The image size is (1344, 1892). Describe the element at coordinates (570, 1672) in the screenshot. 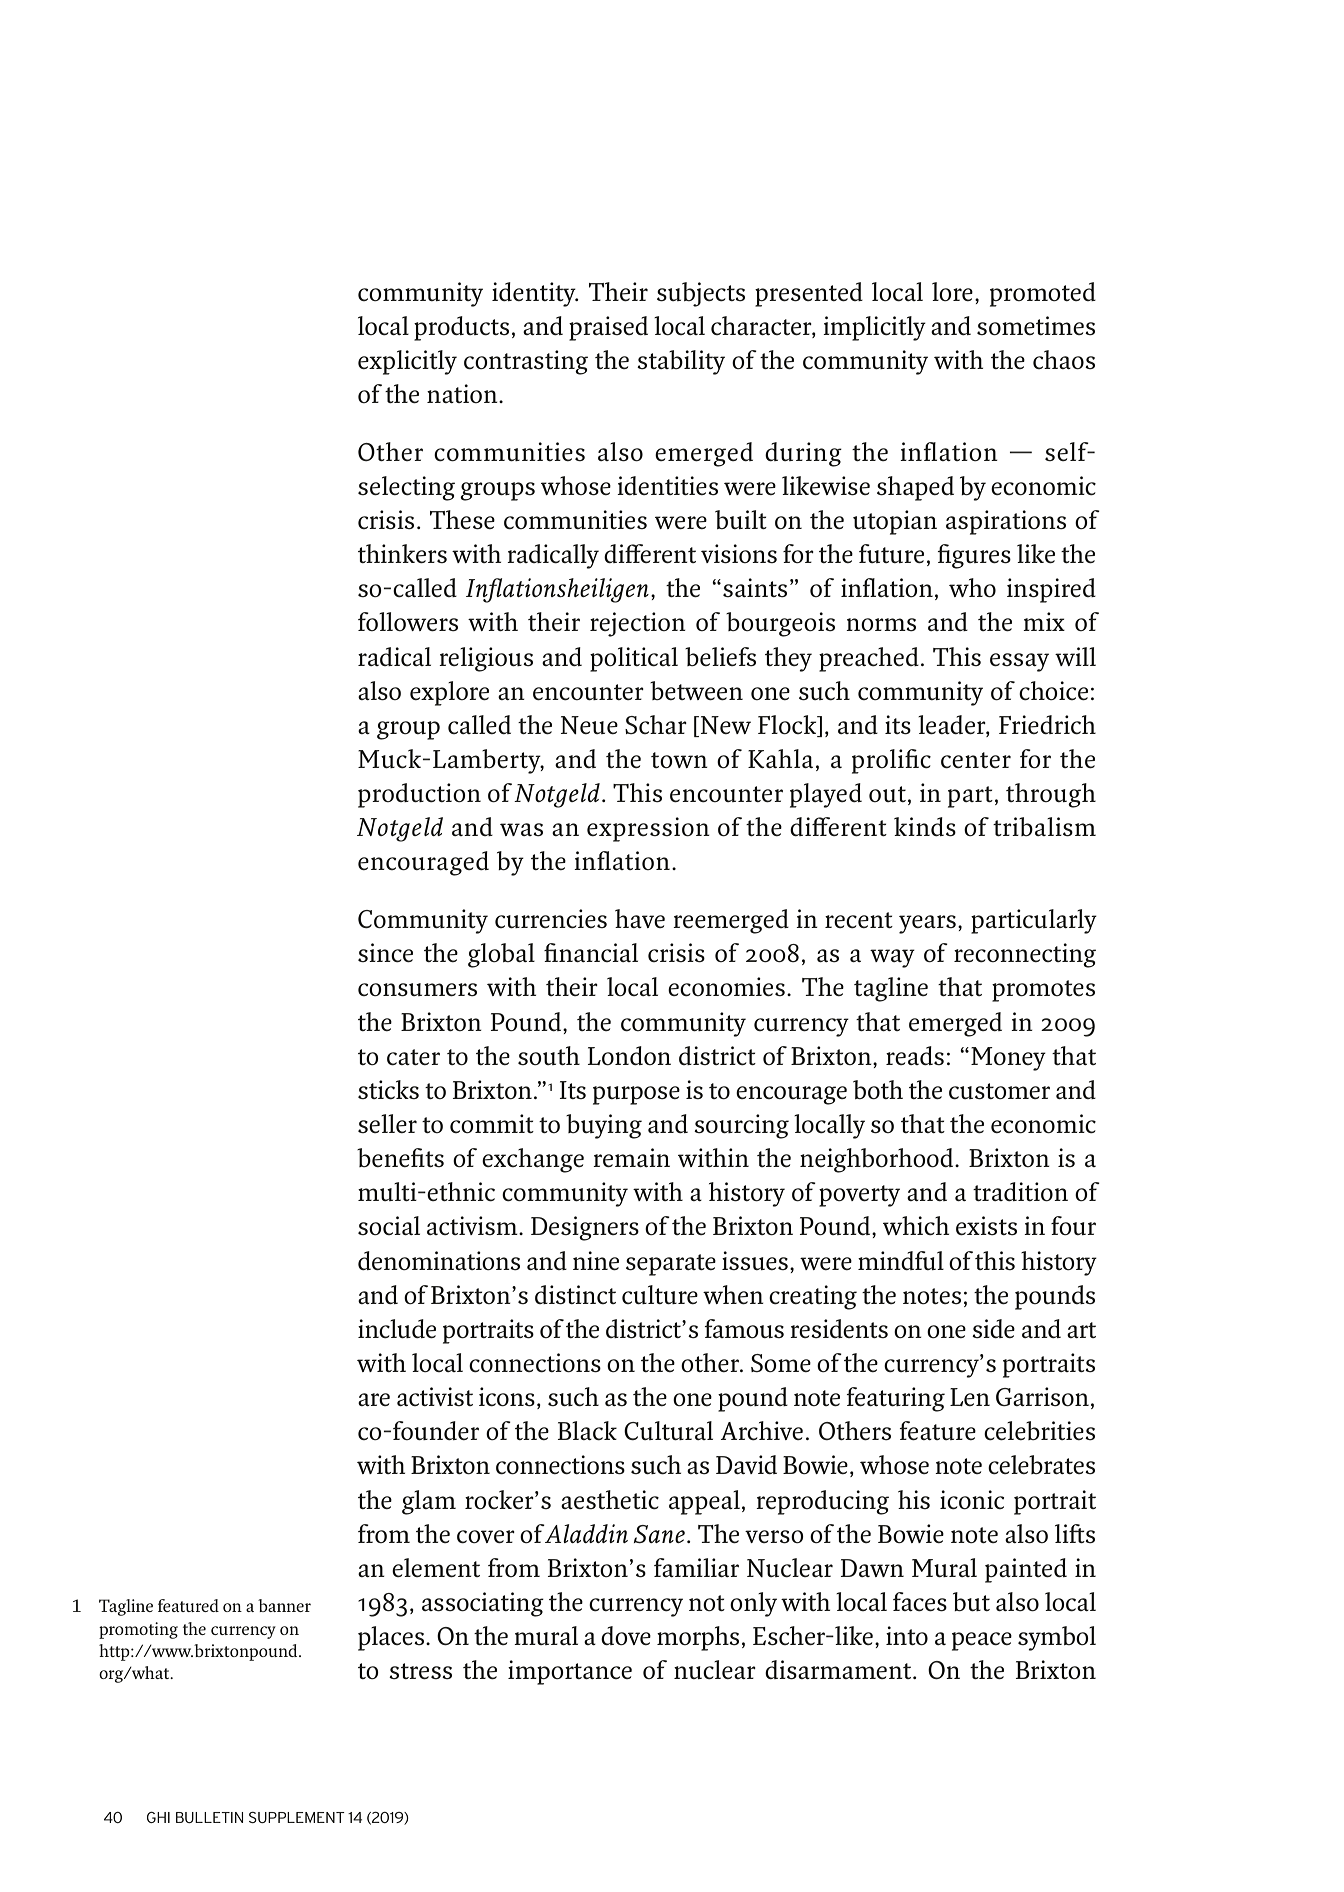

I see `importance` at that location.
